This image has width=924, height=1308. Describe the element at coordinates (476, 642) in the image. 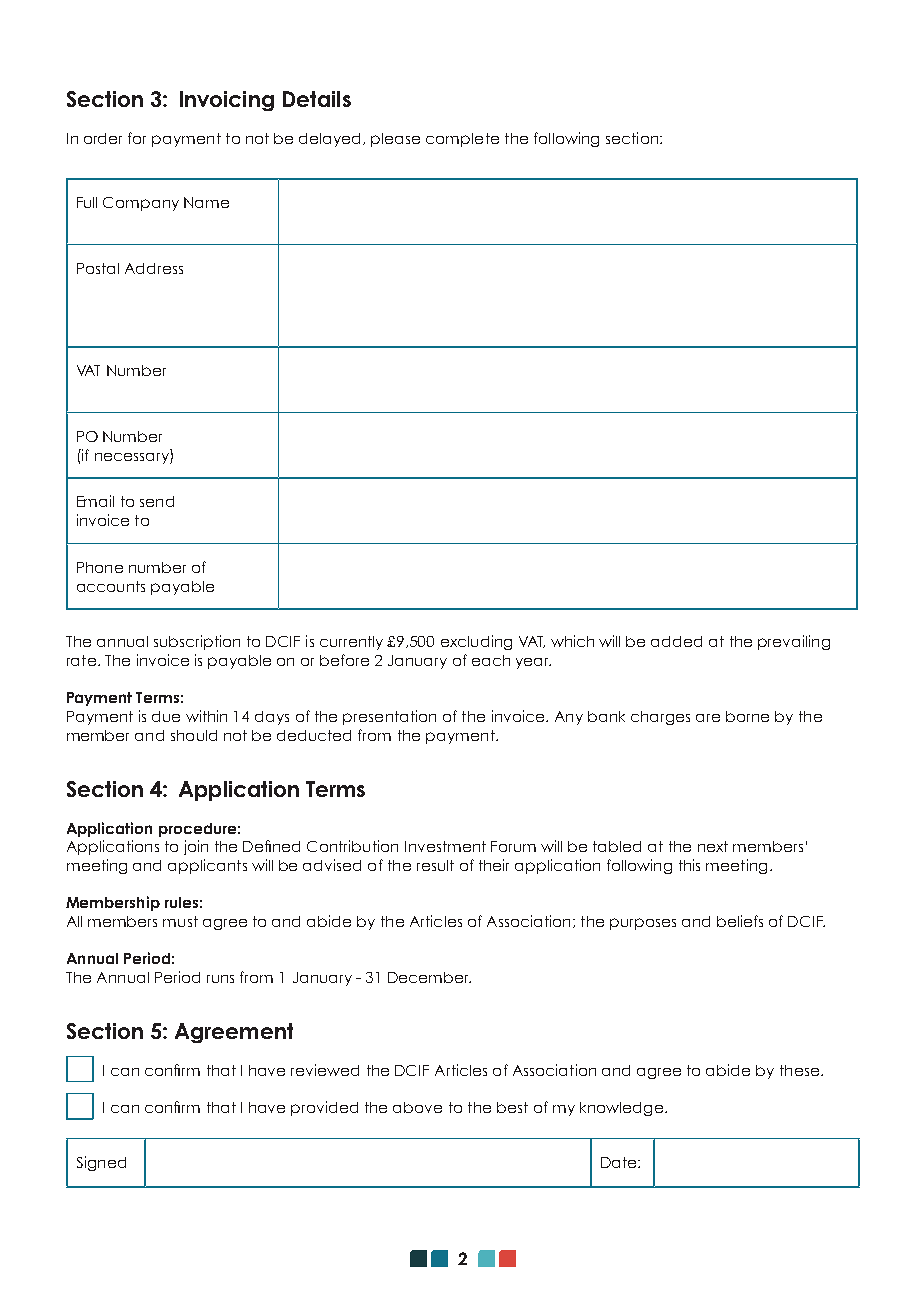

I see `excluding` at that location.
